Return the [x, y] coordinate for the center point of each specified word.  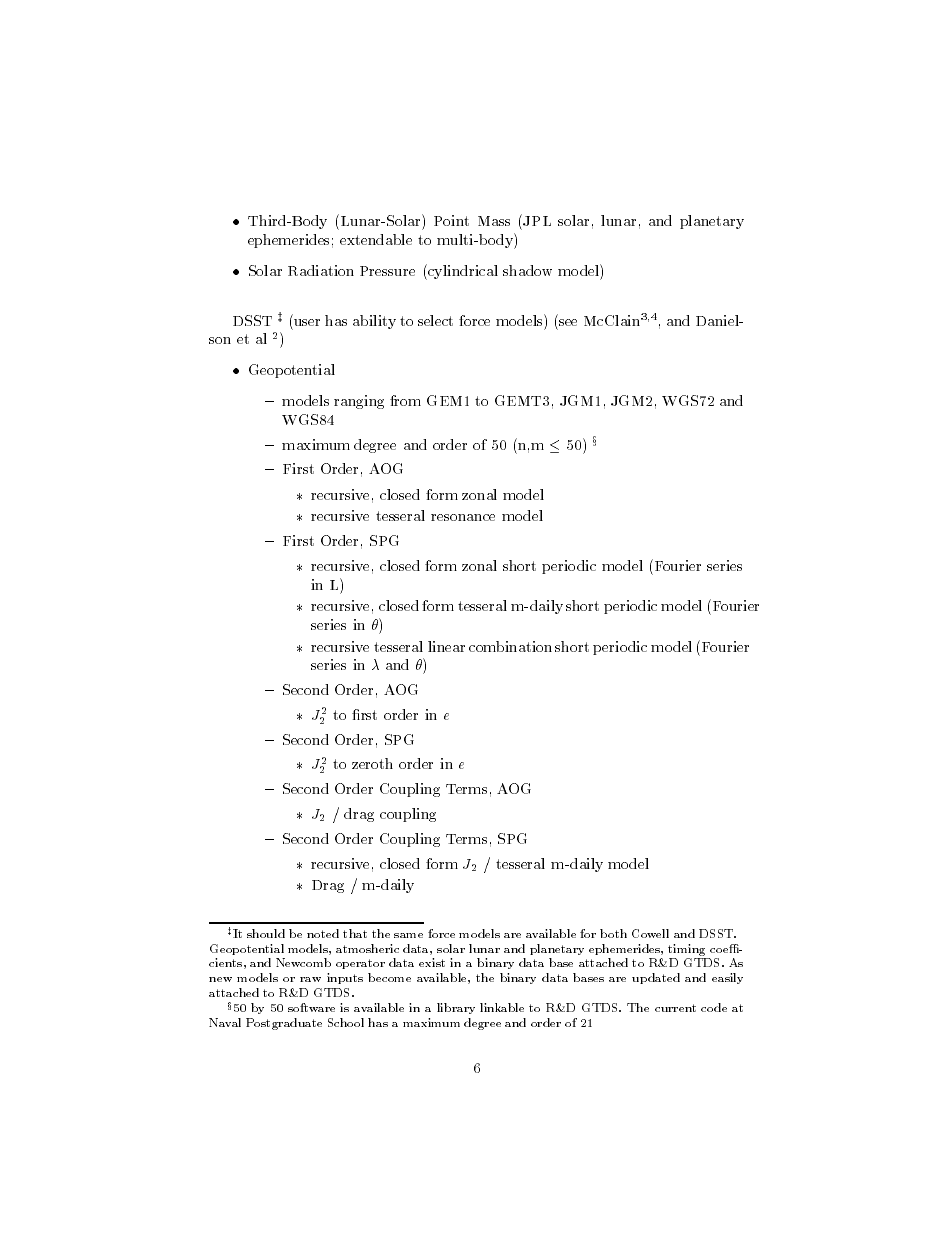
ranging [359, 402]
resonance [463, 517]
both [613, 933]
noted [323, 933]
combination [510, 646]
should [266, 933]
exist [432, 962]
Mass [494, 221]
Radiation [321, 270]
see [568, 322]
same [408, 935]
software [311, 1007]
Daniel [718, 320]
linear [446, 646]
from [405, 400]
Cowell [650, 933]
